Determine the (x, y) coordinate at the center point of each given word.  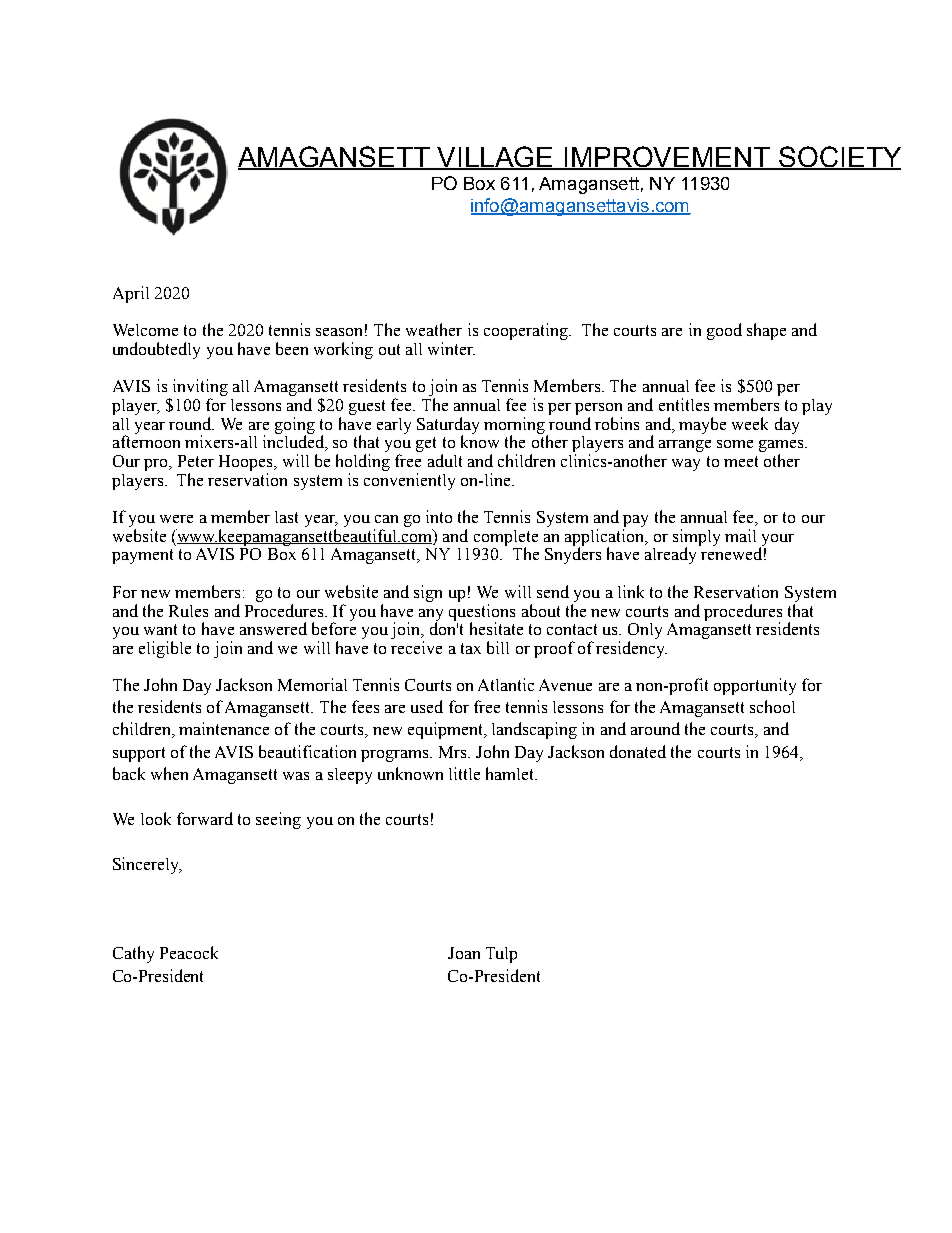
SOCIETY (839, 157)
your (777, 541)
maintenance (224, 728)
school (772, 706)
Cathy (133, 954)
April (131, 294)
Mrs (454, 752)
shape (766, 331)
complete (506, 539)
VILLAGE (496, 157)
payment (142, 556)
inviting (200, 389)
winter (451, 348)
